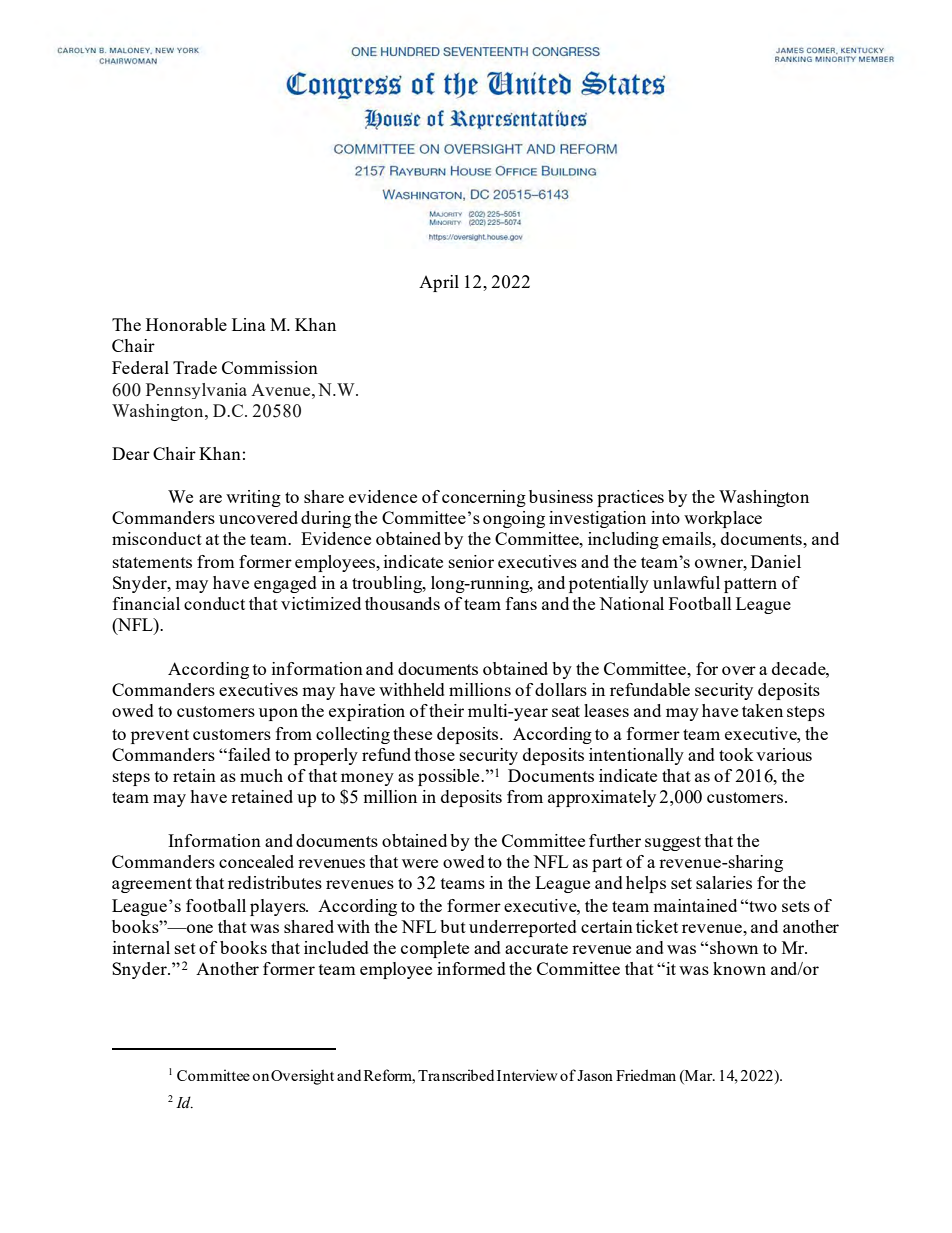 The image size is (952, 1233). I want to click on salaries, so click(724, 882).
